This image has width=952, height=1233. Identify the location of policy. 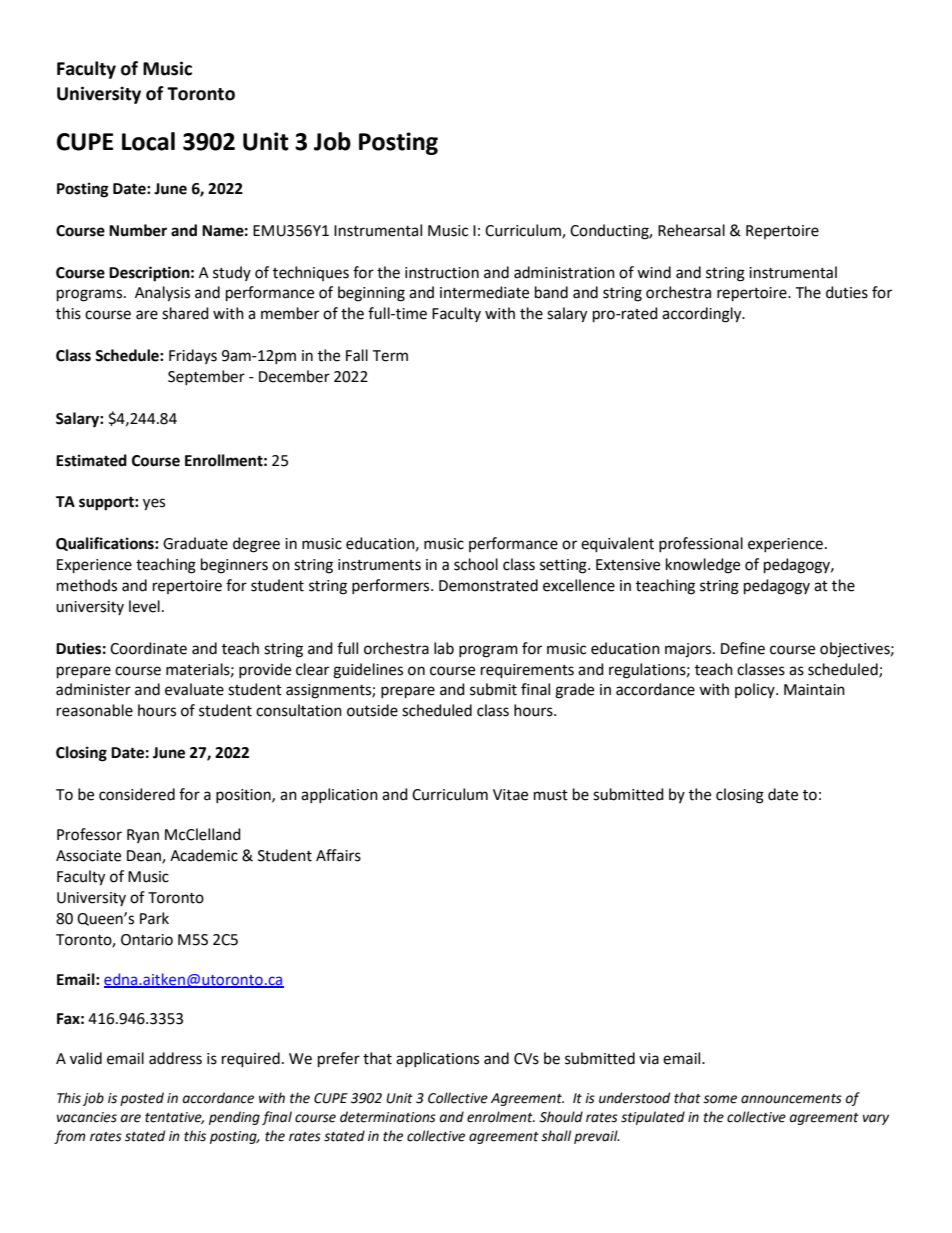
(756, 690).
